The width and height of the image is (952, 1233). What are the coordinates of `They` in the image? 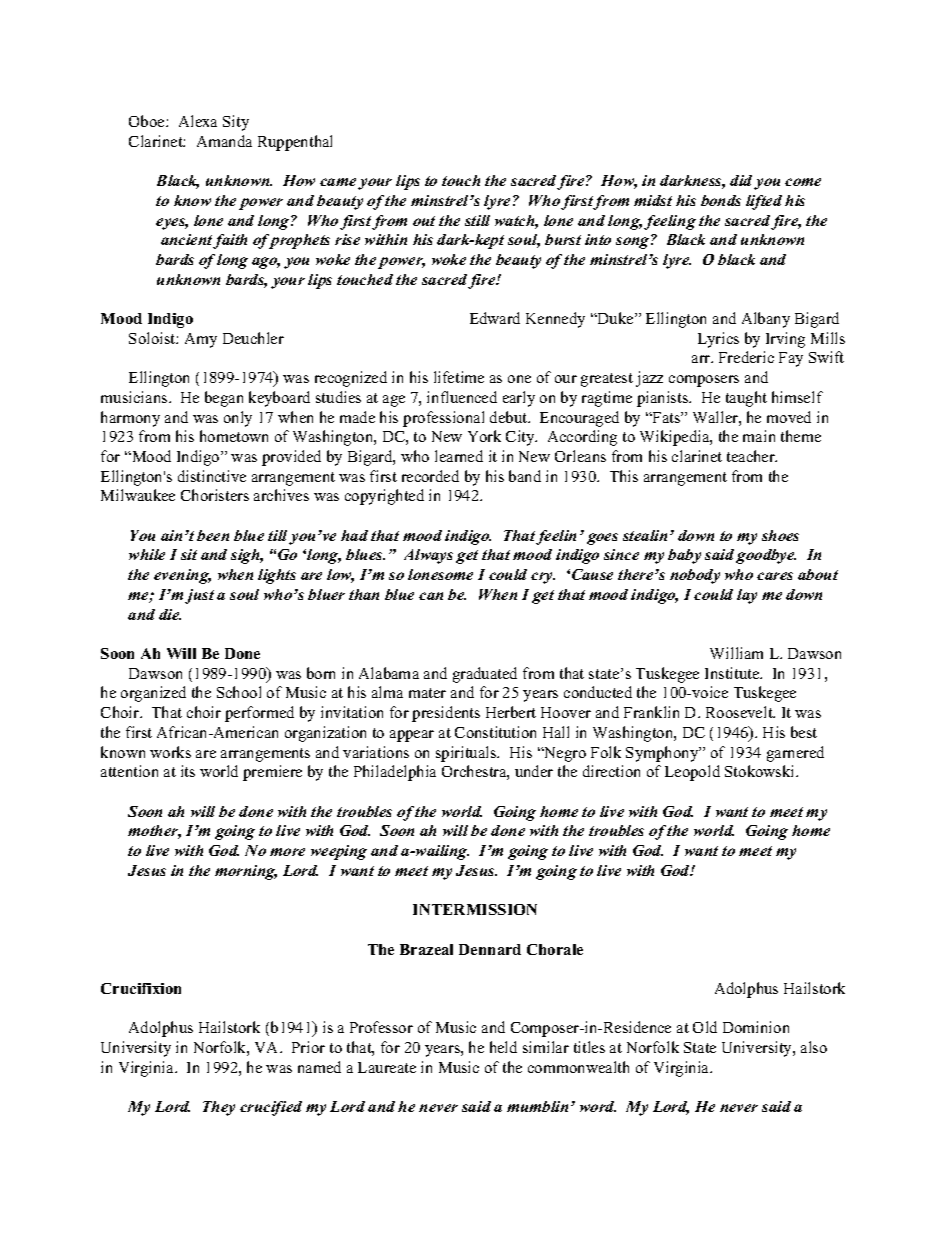 It's located at (219, 1108).
